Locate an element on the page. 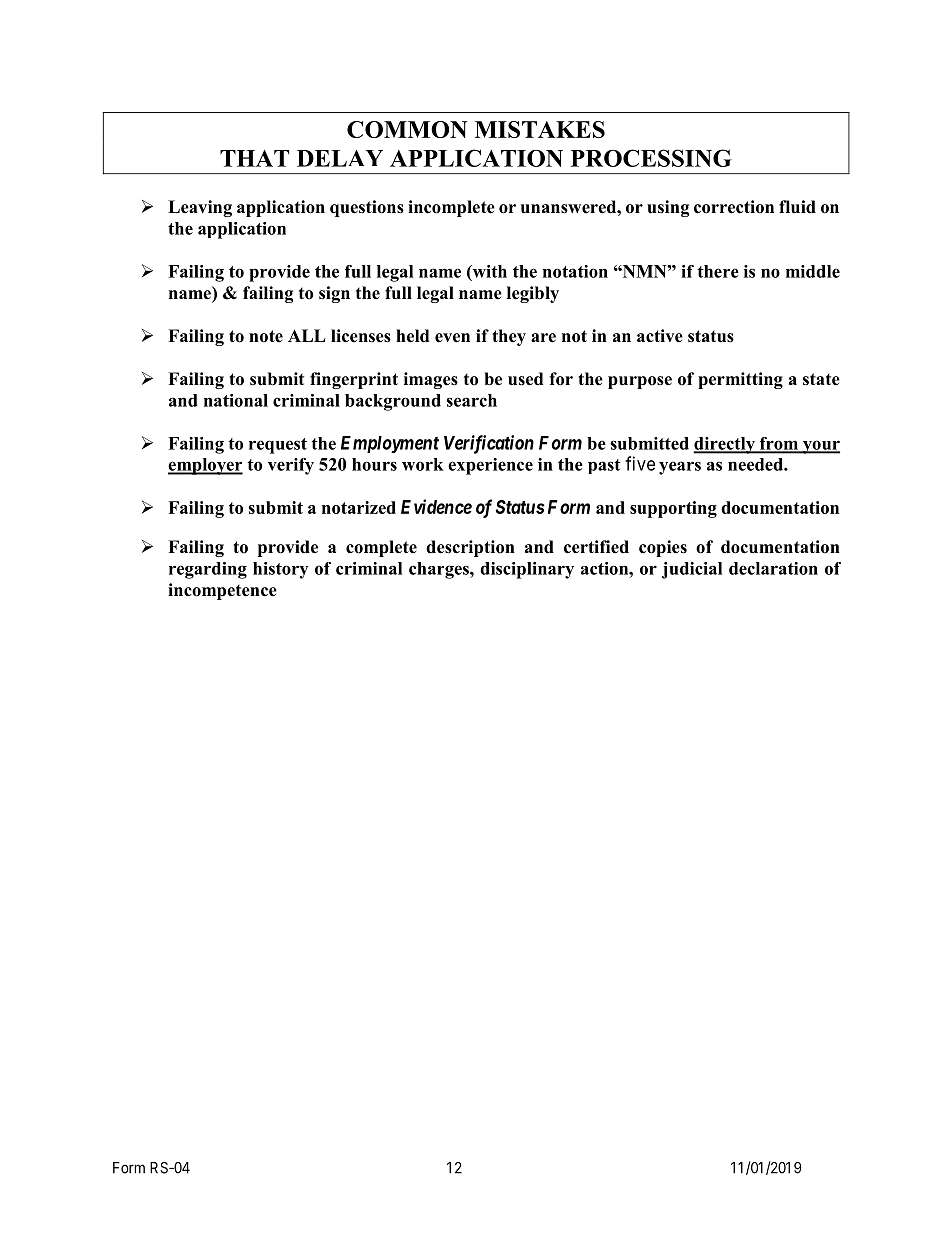  THAT is located at coordinates (254, 158).
